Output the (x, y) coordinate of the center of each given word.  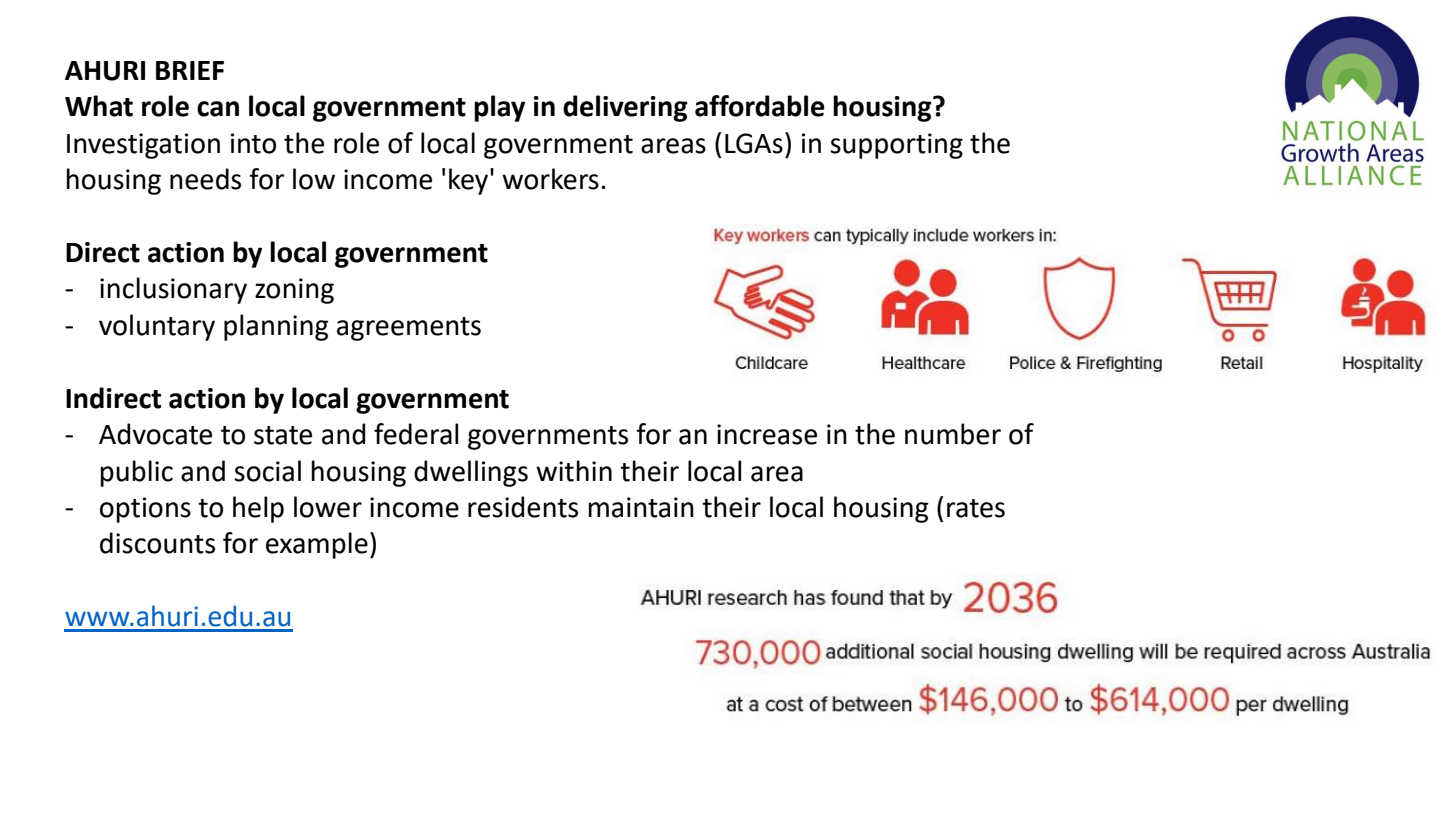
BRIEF (190, 70)
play (499, 108)
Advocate (155, 434)
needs (205, 179)
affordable (760, 106)
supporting (896, 146)
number (953, 434)
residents (523, 507)
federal (416, 434)
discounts (157, 543)
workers (550, 179)
